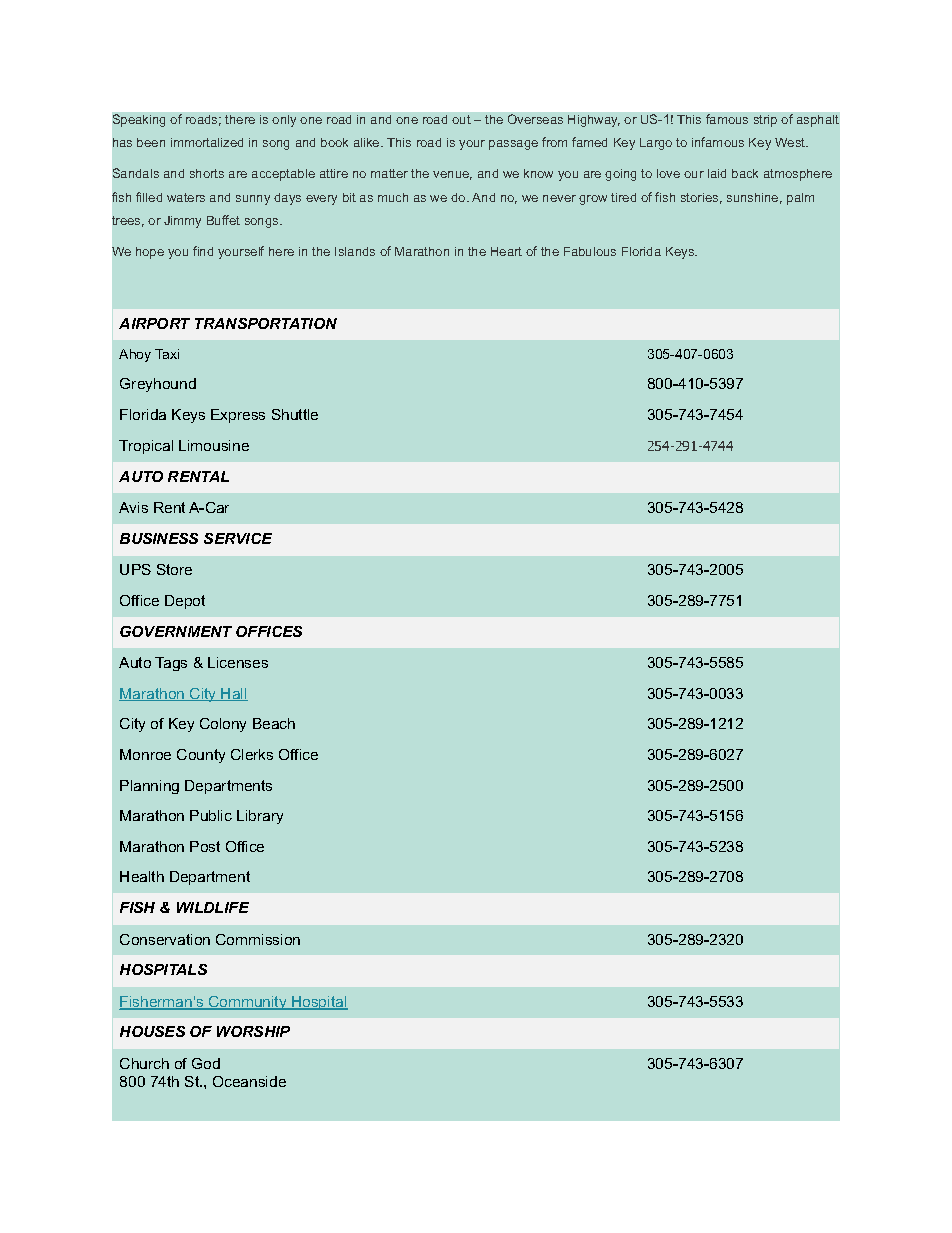  I want to click on Beach, so click(274, 723).
